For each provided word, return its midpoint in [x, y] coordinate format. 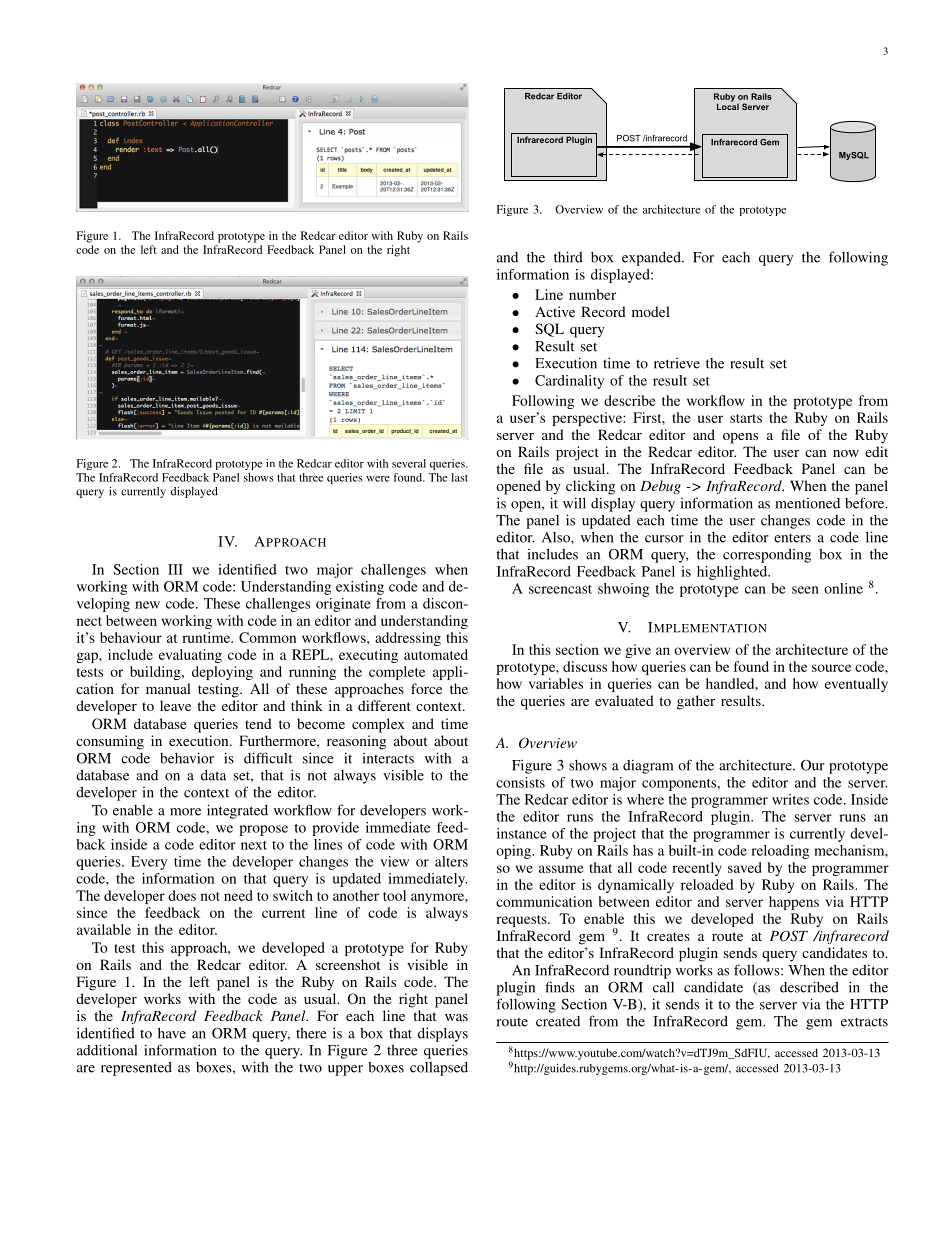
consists [520, 782]
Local [728, 105]
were [378, 479]
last [459, 477]
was [456, 1017]
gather [696, 702]
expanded [652, 259]
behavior [187, 758]
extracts [864, 1022]
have [172, 1033]
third [568, 257]
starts [746, 418]
